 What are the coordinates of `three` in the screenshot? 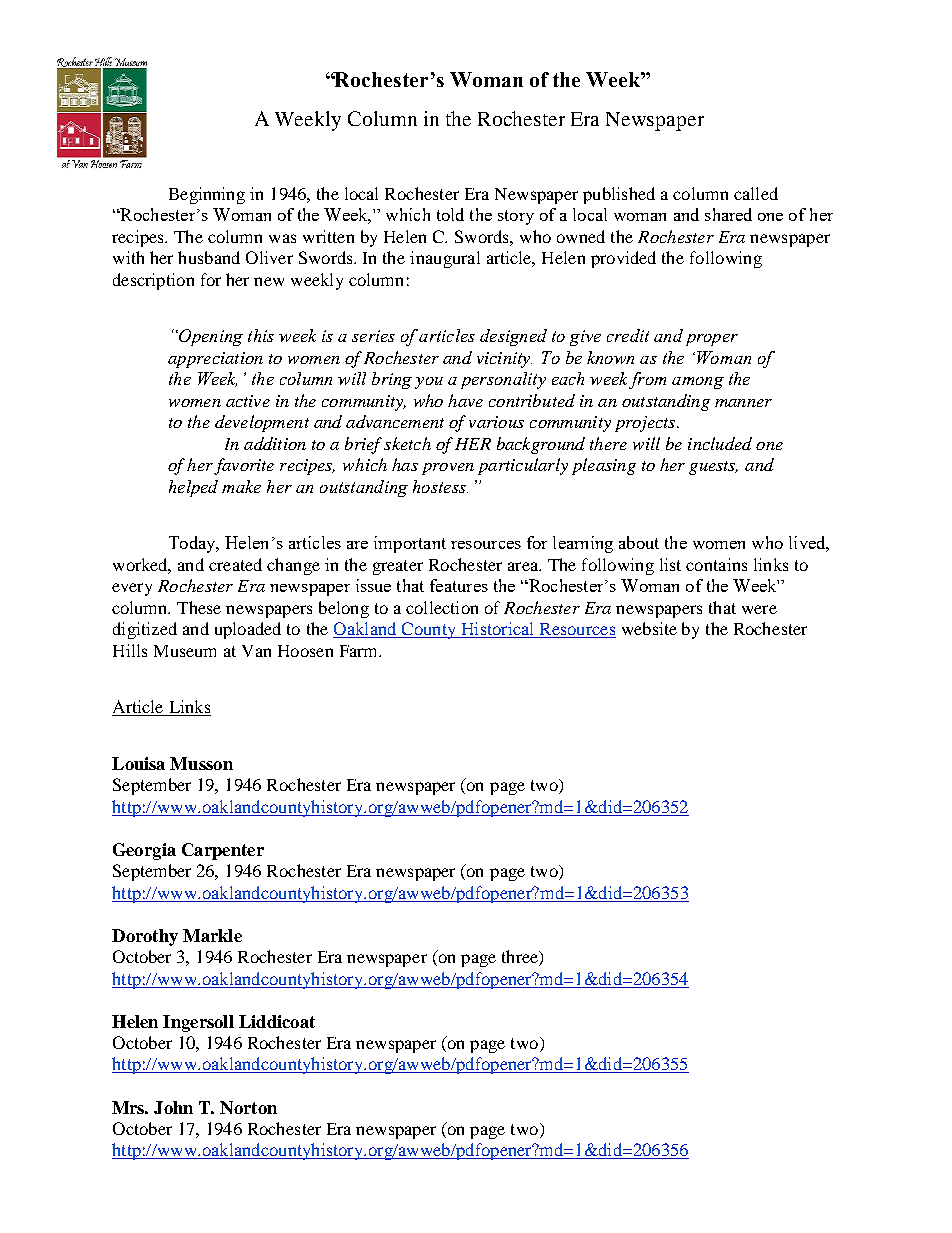 It's located at (521, 958).
